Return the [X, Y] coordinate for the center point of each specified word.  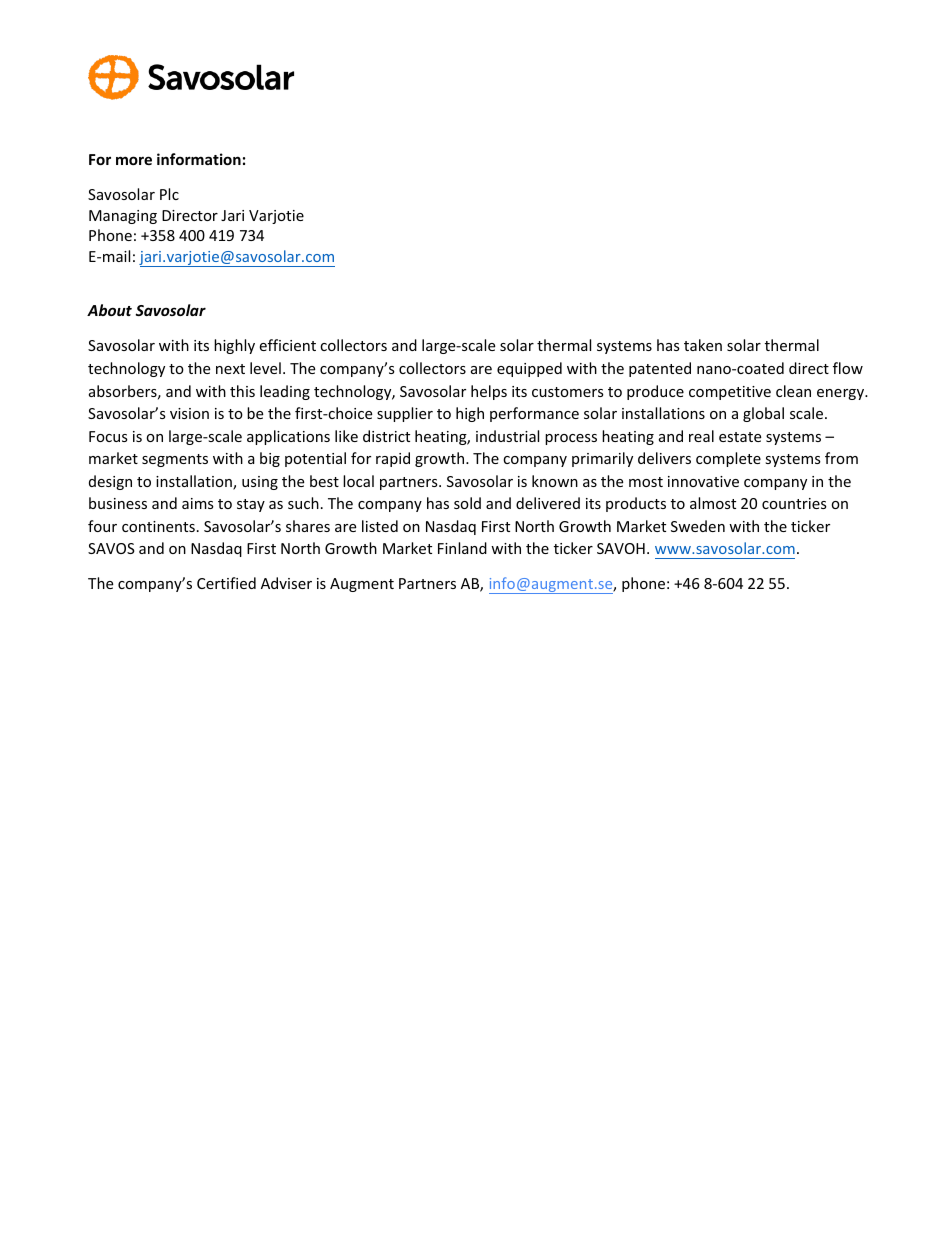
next [230, 369]
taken [703, 345]
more [134, 160]
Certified [226, 583]
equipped [529, 369]
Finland [462, 548]
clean [793, 391]
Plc [169, 194]
